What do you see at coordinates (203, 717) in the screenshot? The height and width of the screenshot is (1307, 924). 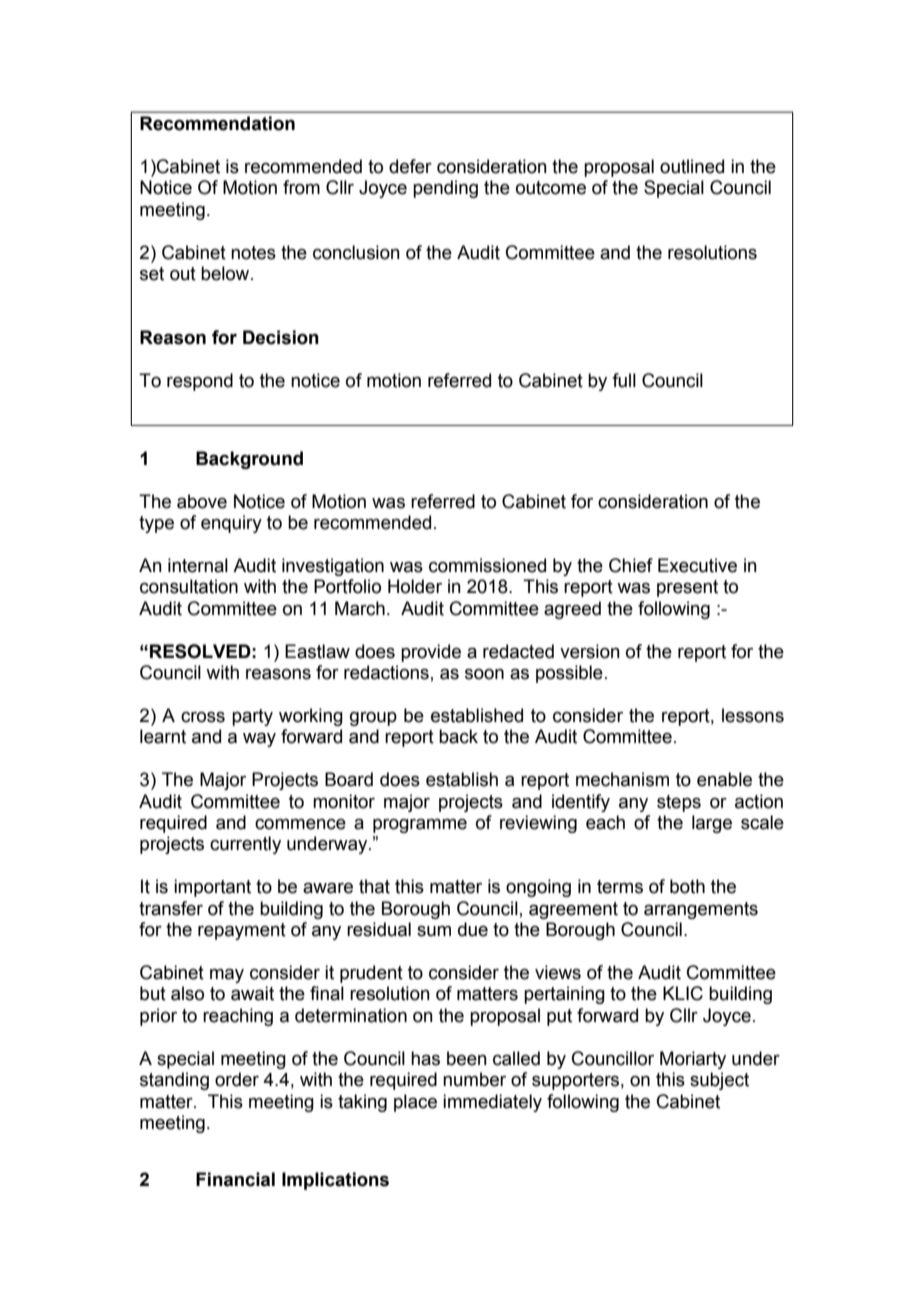 I see `cross` at bounding box center [203, 717].
